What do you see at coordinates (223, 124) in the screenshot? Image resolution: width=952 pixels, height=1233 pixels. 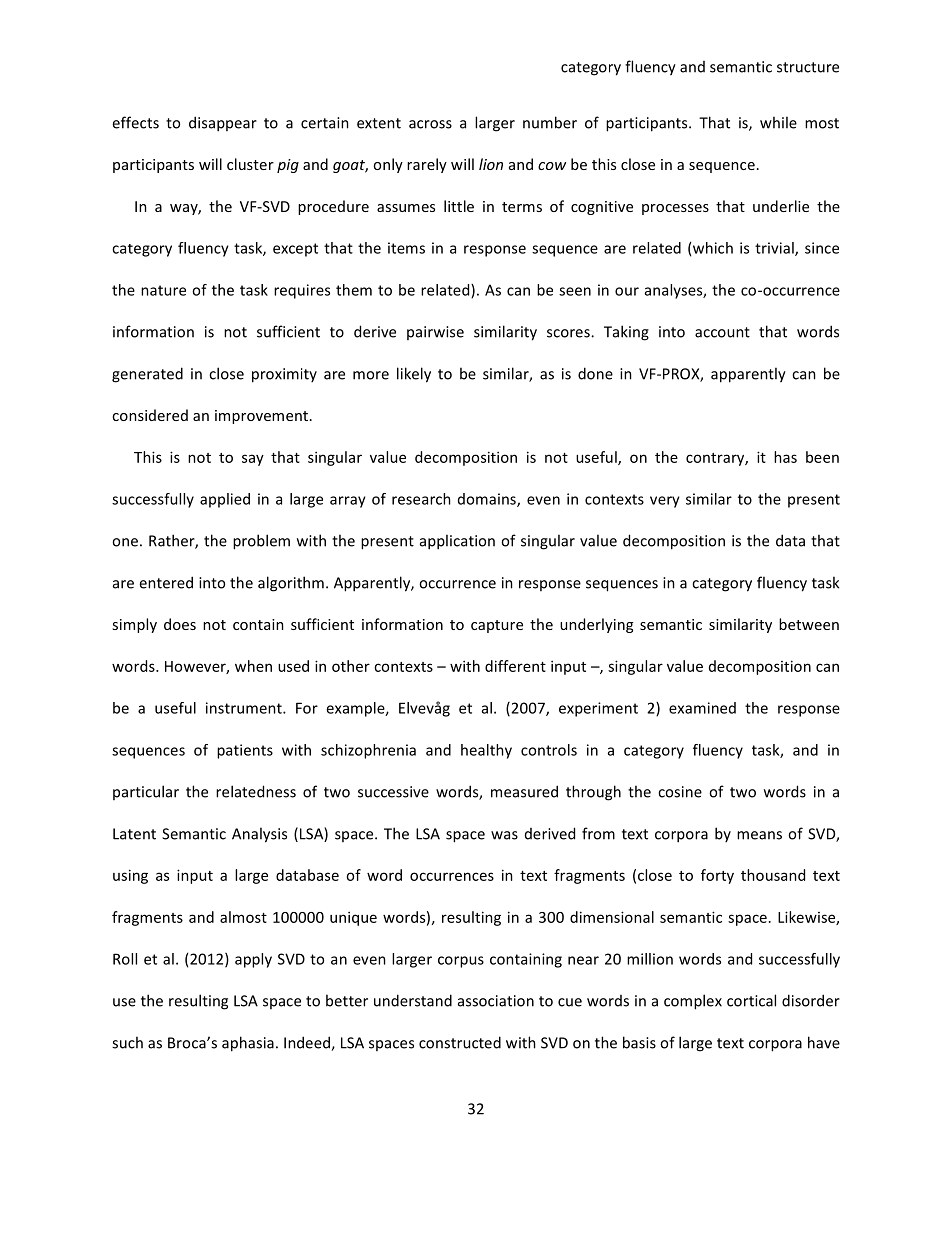 I see `disappear` at bounding box center [223, 124].
